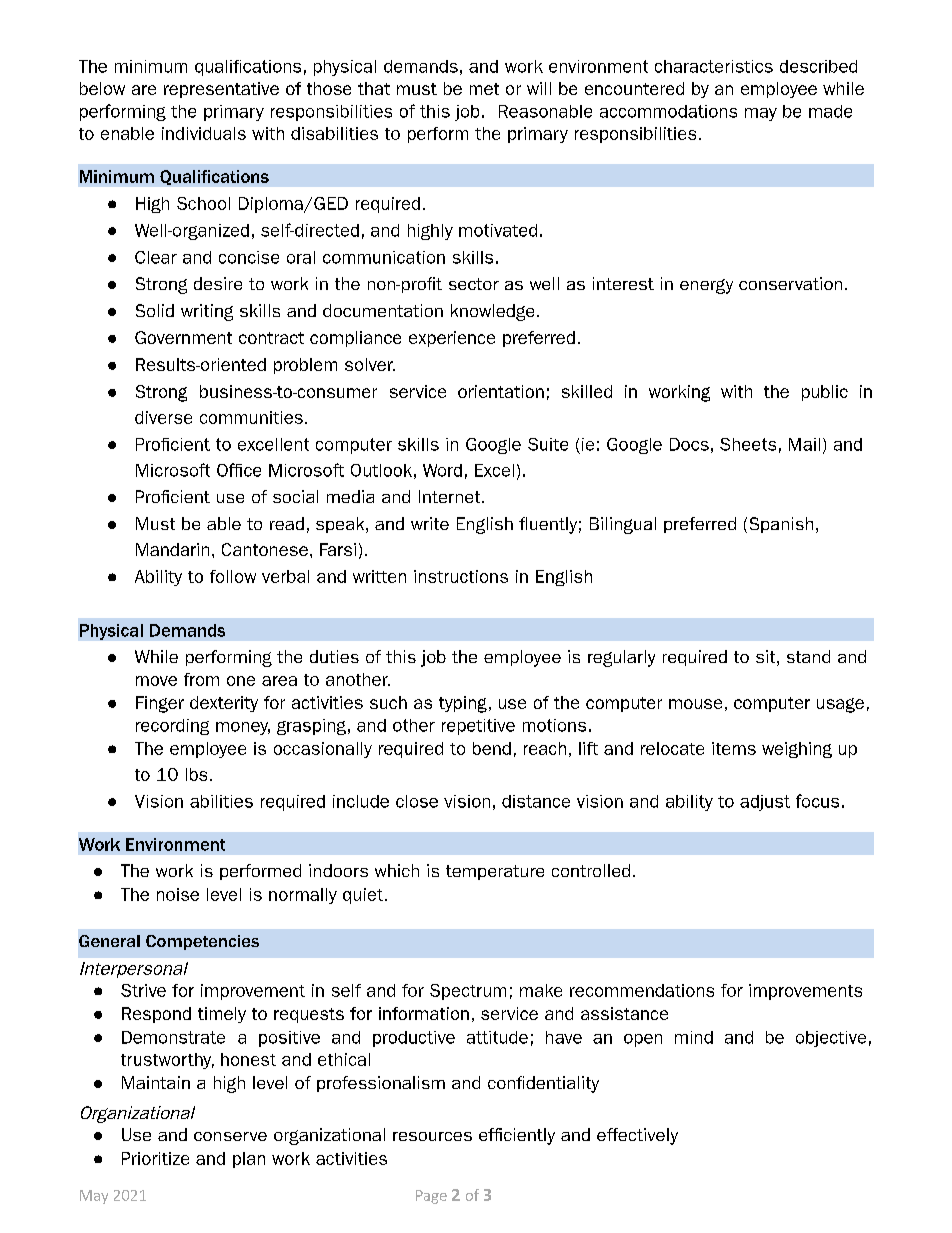  What do you see at coordinates (172, 549) in the image?
I see `Mandarin` at bounding box center [172, 549].
